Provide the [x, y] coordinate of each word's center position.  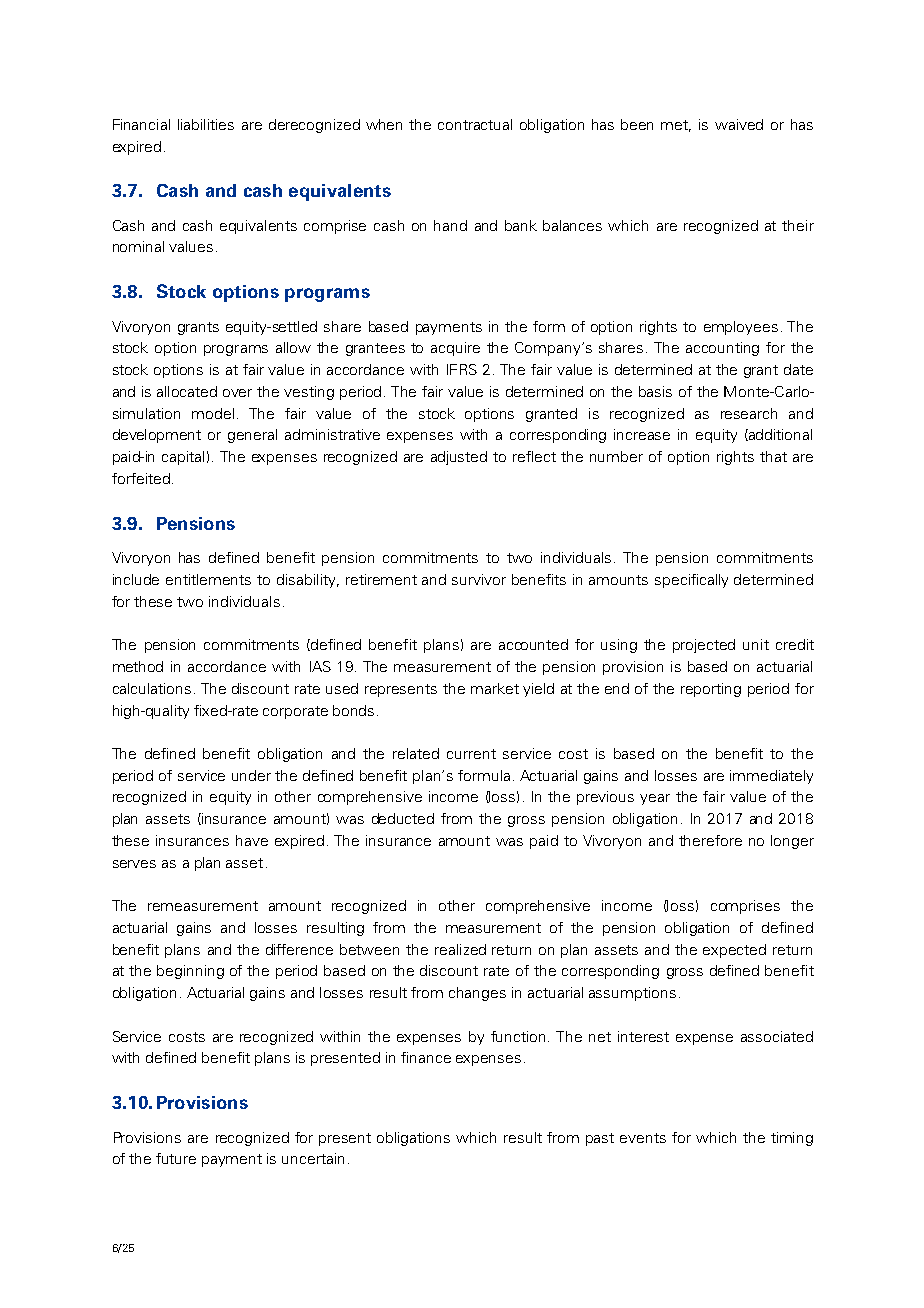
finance [426, 1057]
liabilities [206, 124]
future [176, 1158]
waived [739, 124]
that [773, 456]
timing [792, 1139]
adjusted [459, 458]
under [251, 775]
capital [183, 458]
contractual [475, 124]
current [471, 754]
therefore [710, 840]
